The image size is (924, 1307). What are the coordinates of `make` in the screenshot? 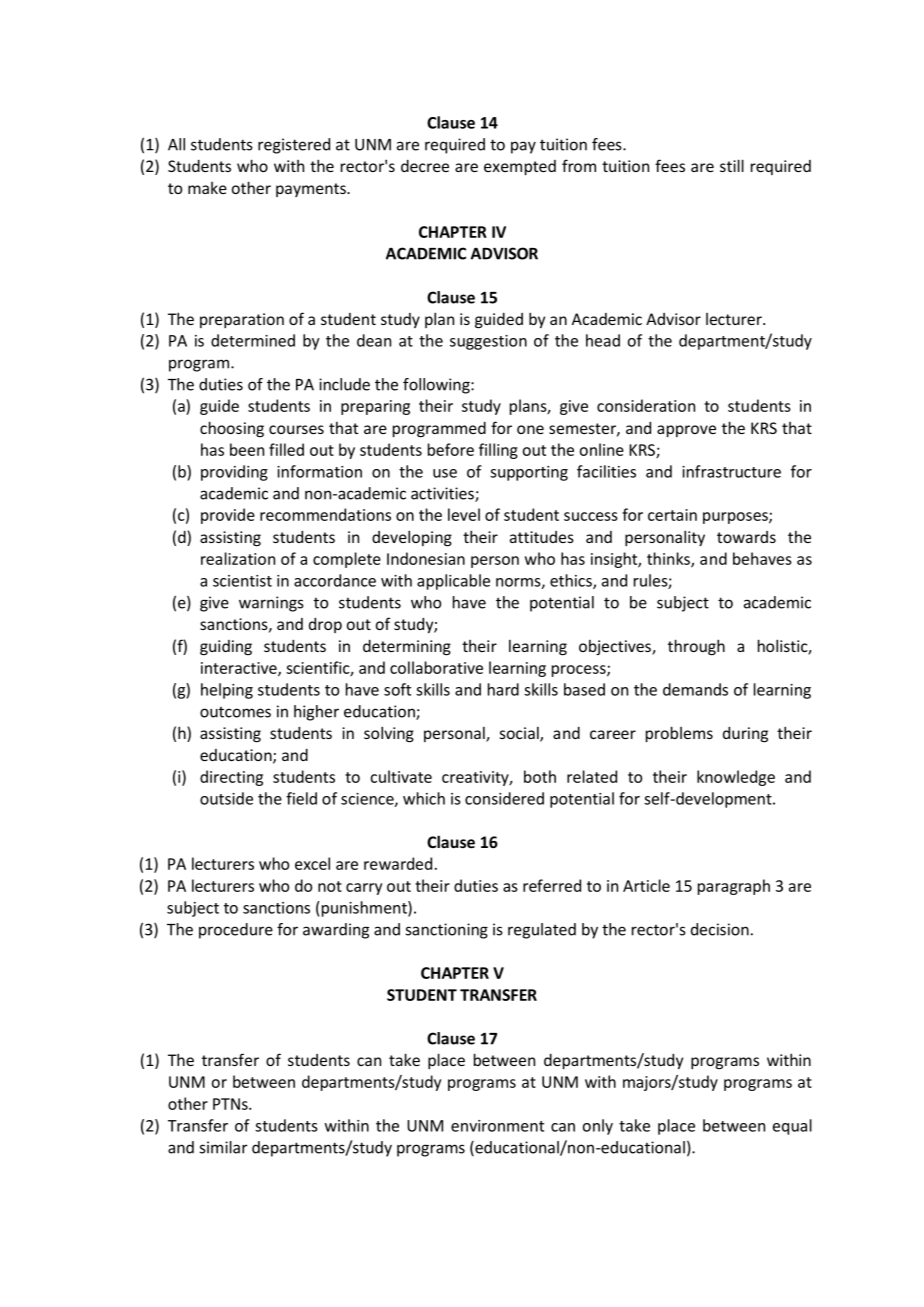 It's located at (207, 188).
